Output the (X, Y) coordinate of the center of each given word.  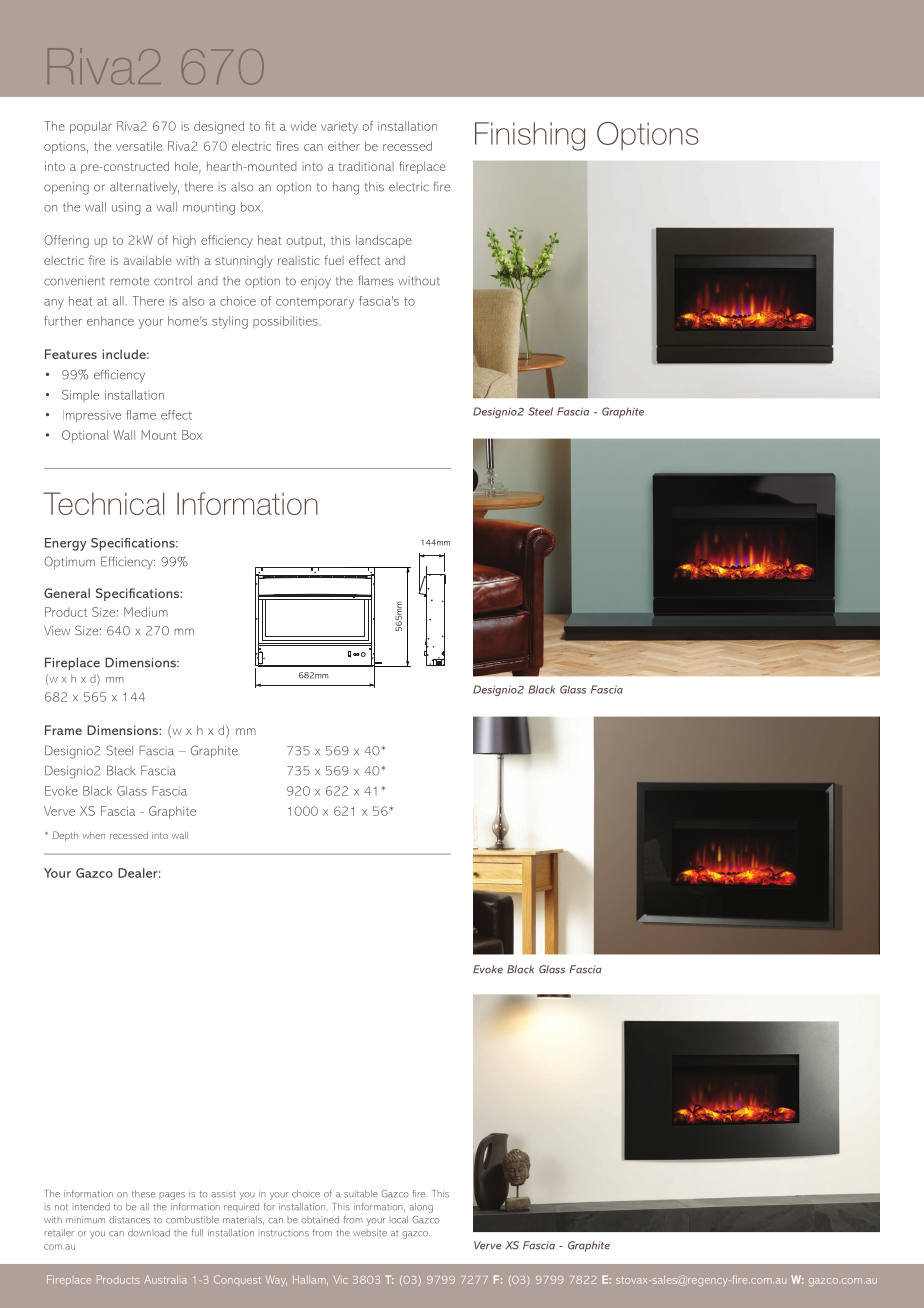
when (93, 835)
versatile (139, 146)
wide (303, 126)
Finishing (530, 136)
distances (129, 1220)
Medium (146, 612)
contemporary (315, 303)
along (421, 1208)
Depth (65, 836)
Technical (103, 503)
